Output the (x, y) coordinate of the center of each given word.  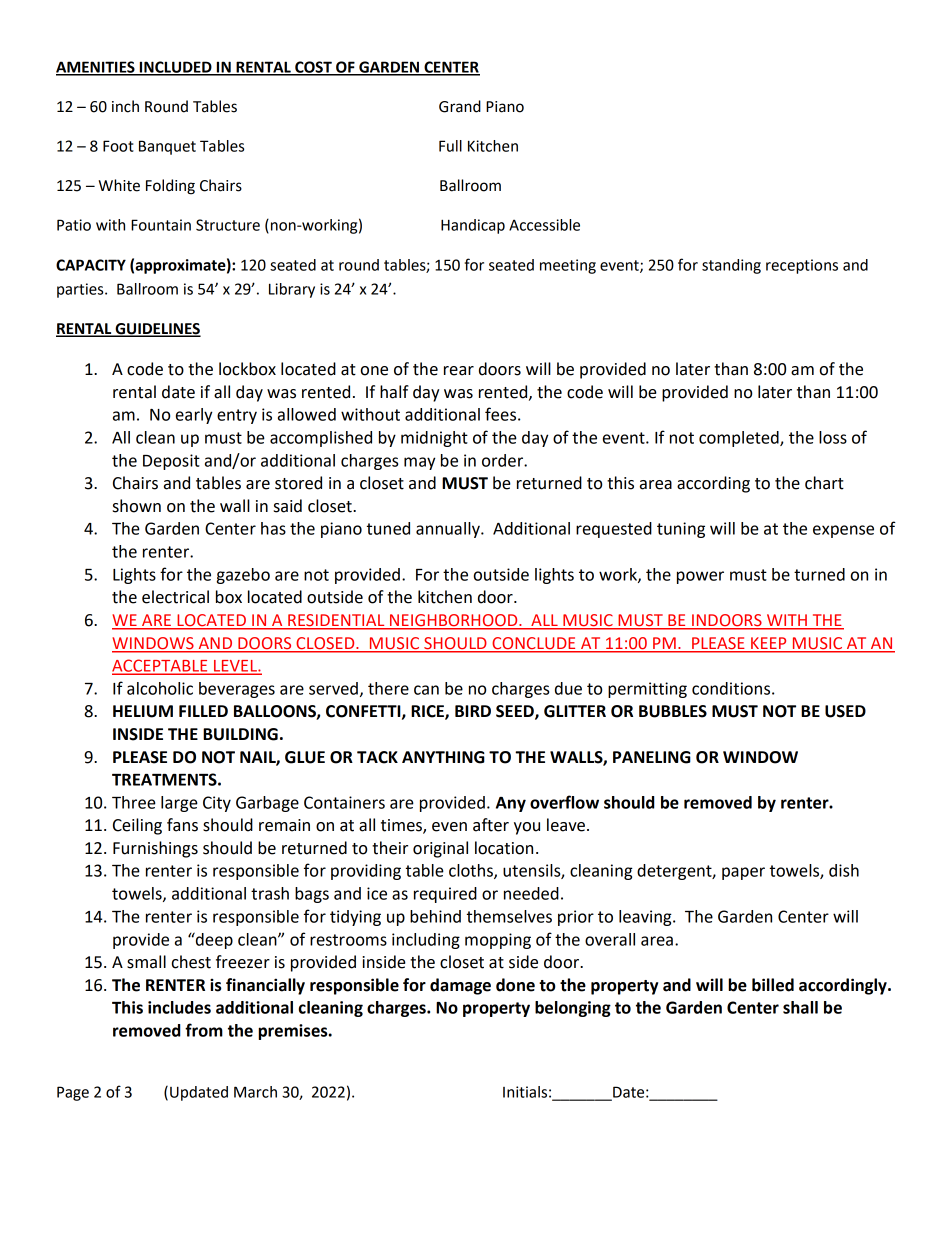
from (204, 1030)
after (491, 825)
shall (800, 1007)
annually (449, 530)
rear (459, 371)
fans (182, 825)
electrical (175, 597)
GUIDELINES (157, 330)
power (700, 577)
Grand (460, 106)
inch (125, 106)
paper (743, 873)
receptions (802, 266)
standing (731, 266)
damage (460, 986)
